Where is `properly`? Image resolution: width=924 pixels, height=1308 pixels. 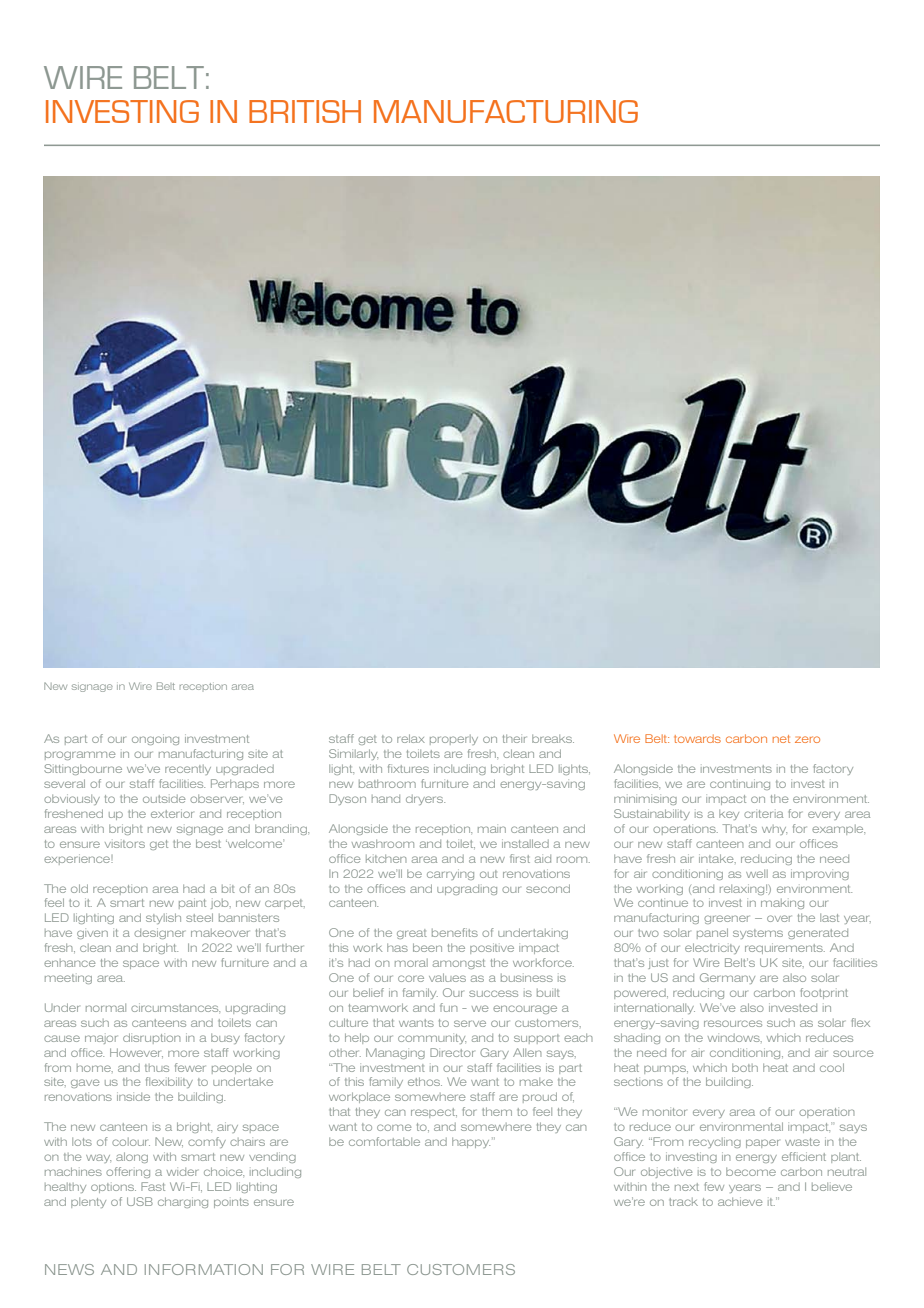 properly is located at coordinates (454, 740).
